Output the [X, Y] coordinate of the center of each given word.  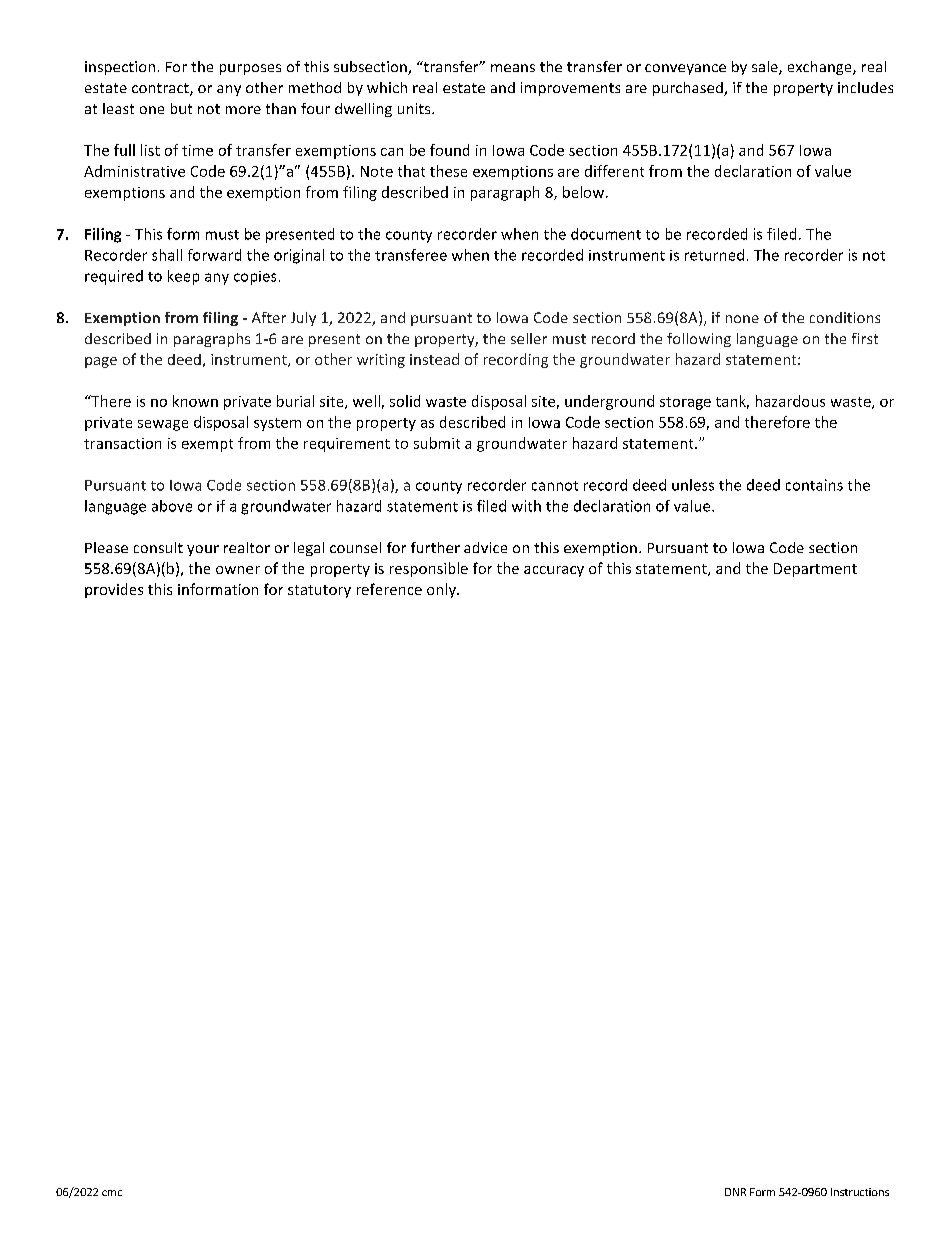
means [513, 68]
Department [815, 570]
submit [437, 443]
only [442, 590]
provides [114, 590]
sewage [163, 425]
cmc [112, 1193]
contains [814, 485]
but [181, 108]
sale [766, 68]
